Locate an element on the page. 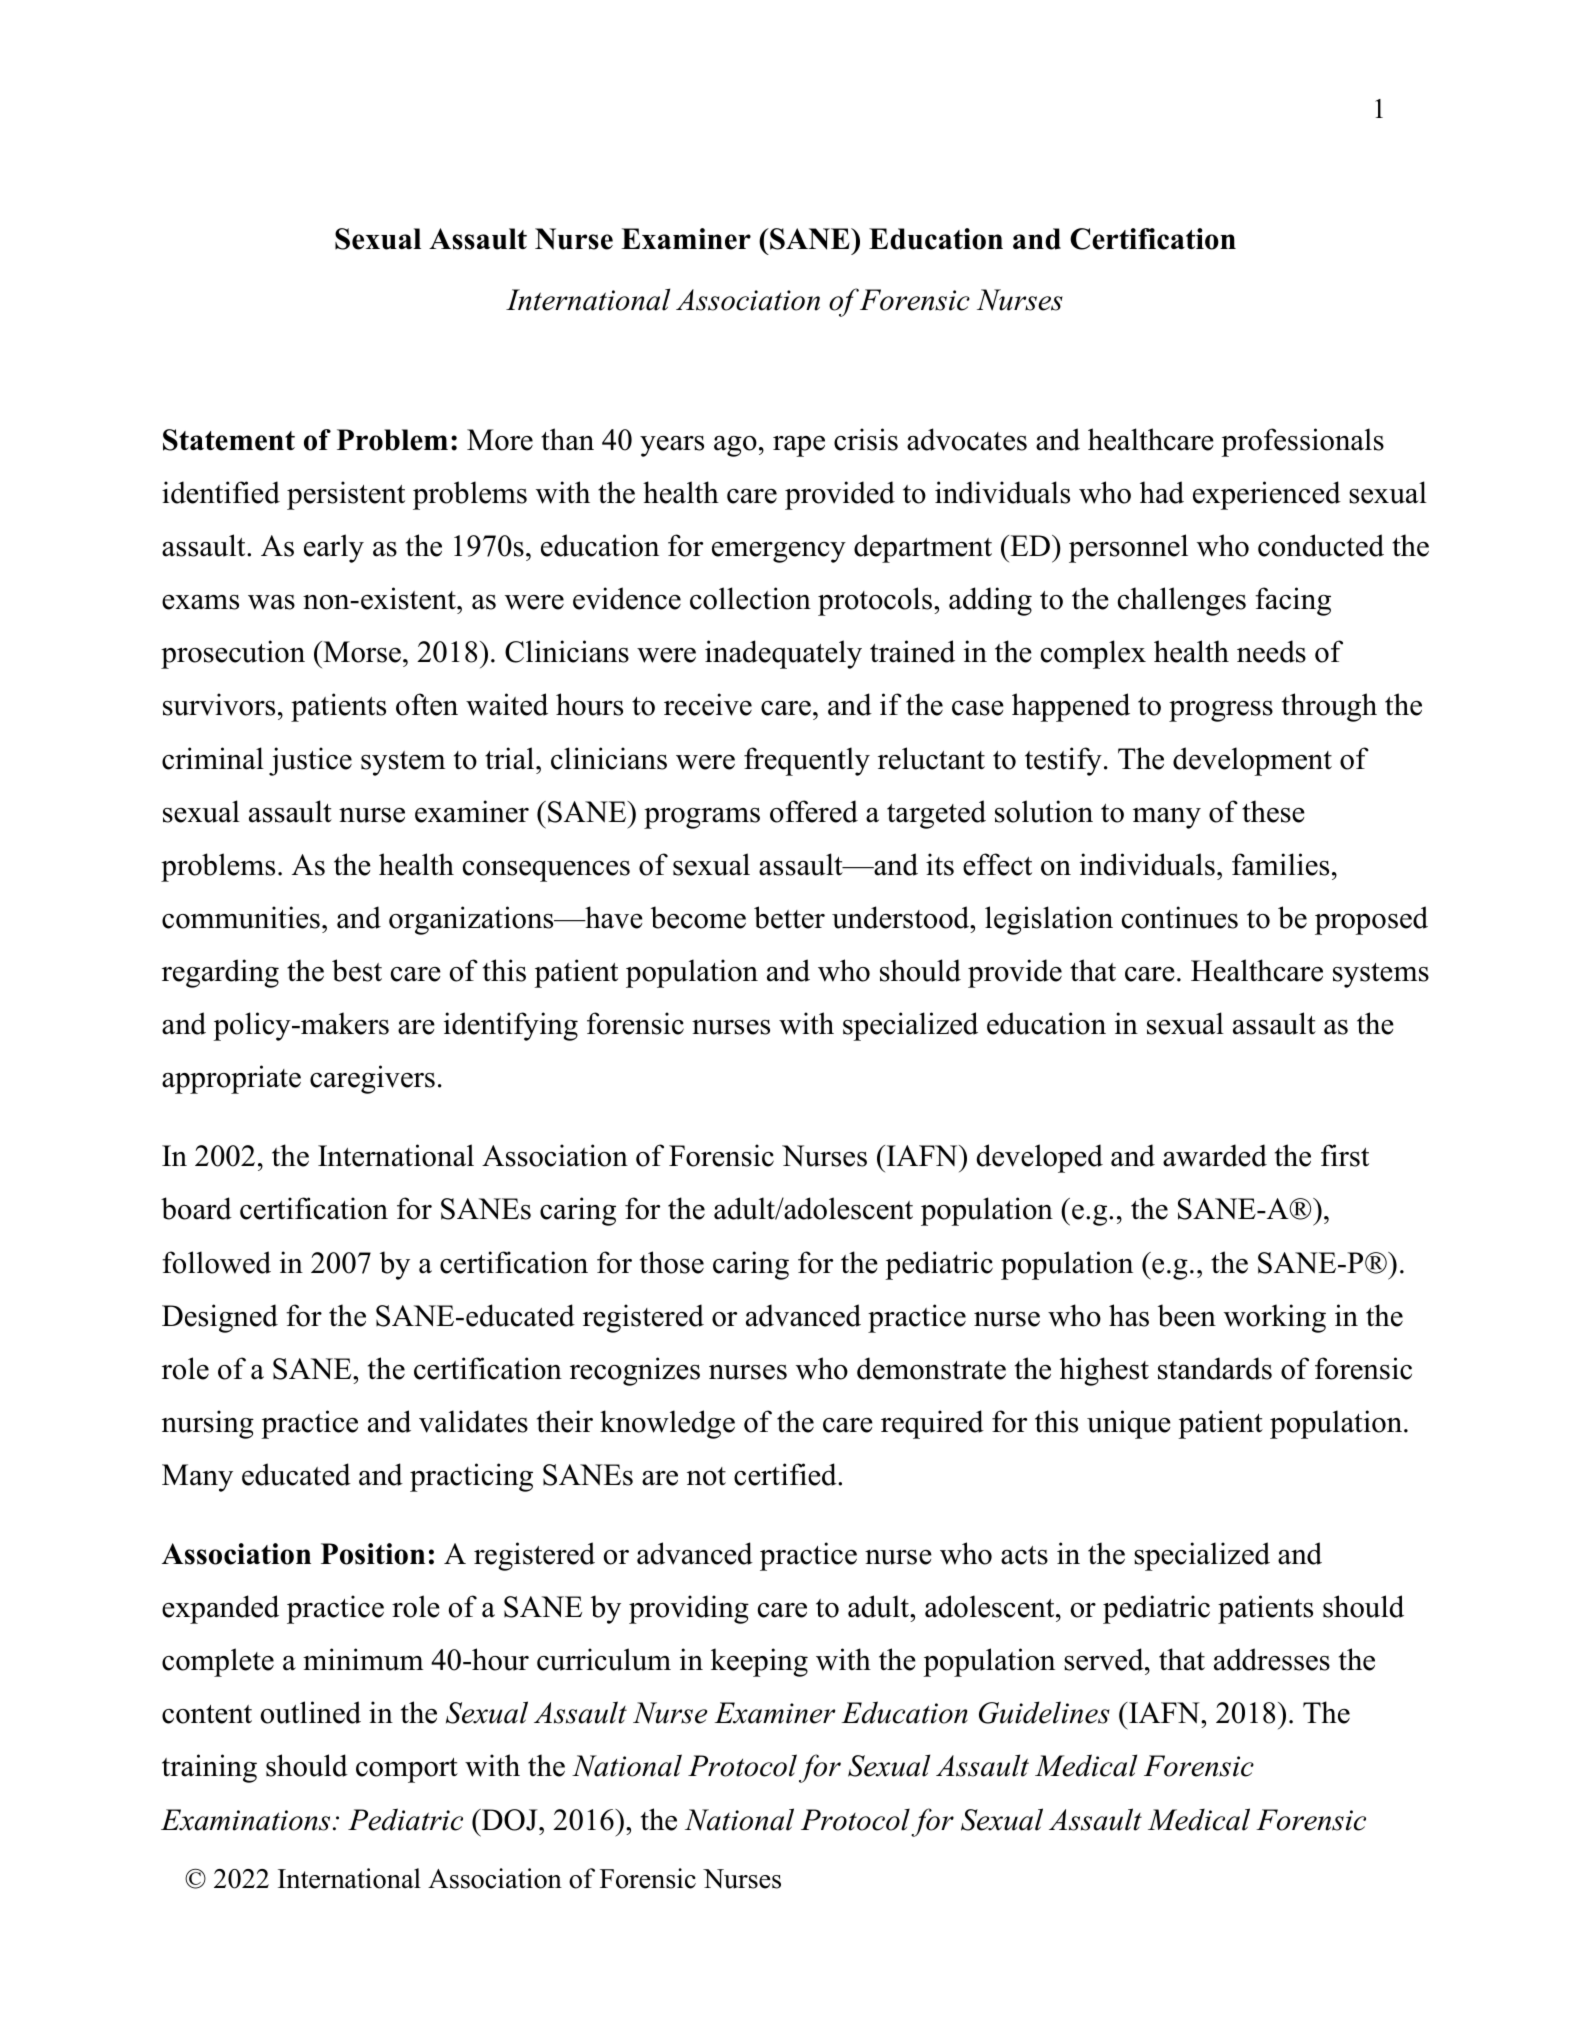 The width and height of the page is (1571, 2033). awarded is located at coordinates (1215, 1155).
